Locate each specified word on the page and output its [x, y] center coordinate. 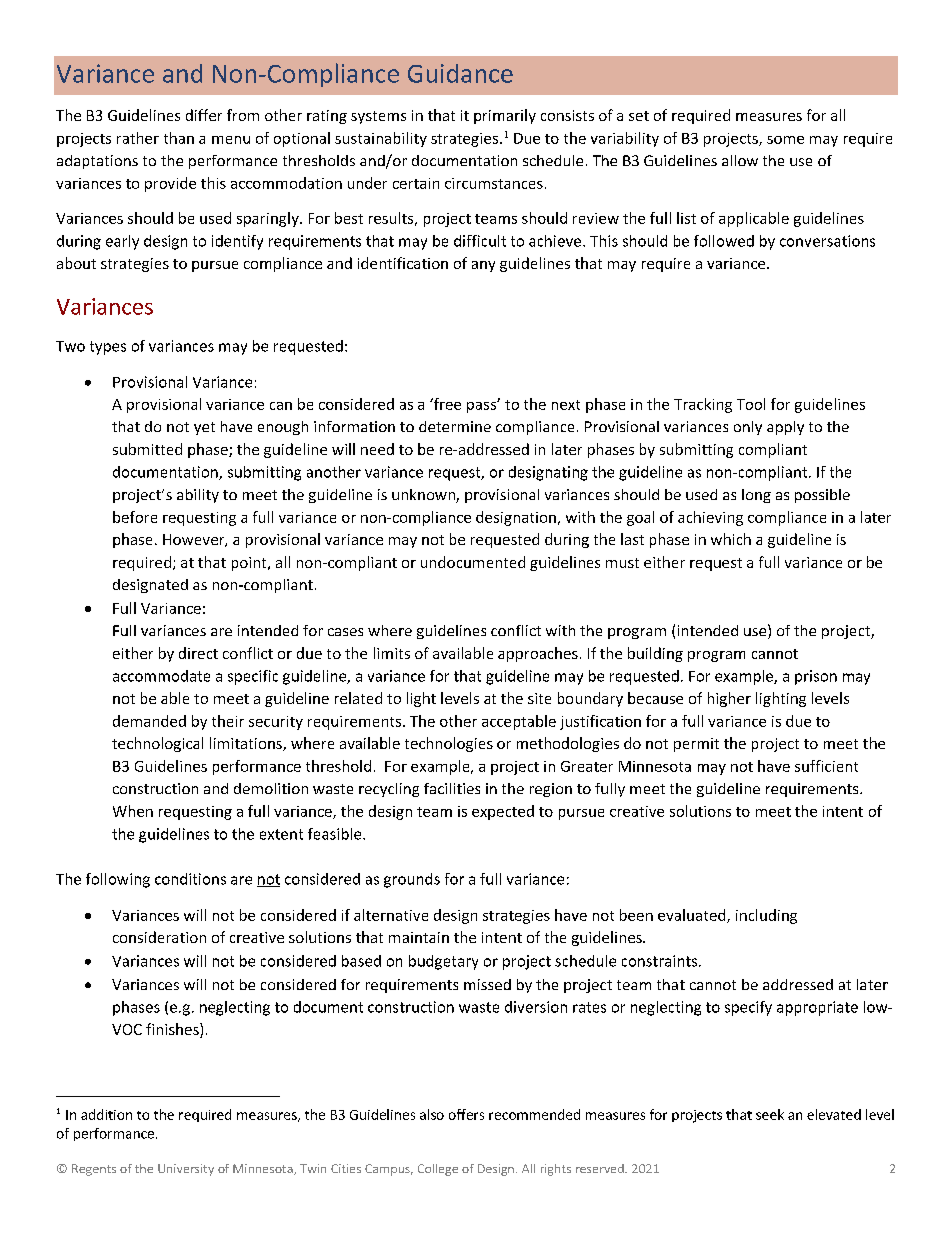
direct [198, 653]
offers [466, 1114]
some [785, 140]
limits [392, 653]
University [186, 1170]
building [655, 654]
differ [204, 115]
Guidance [460, 73]
